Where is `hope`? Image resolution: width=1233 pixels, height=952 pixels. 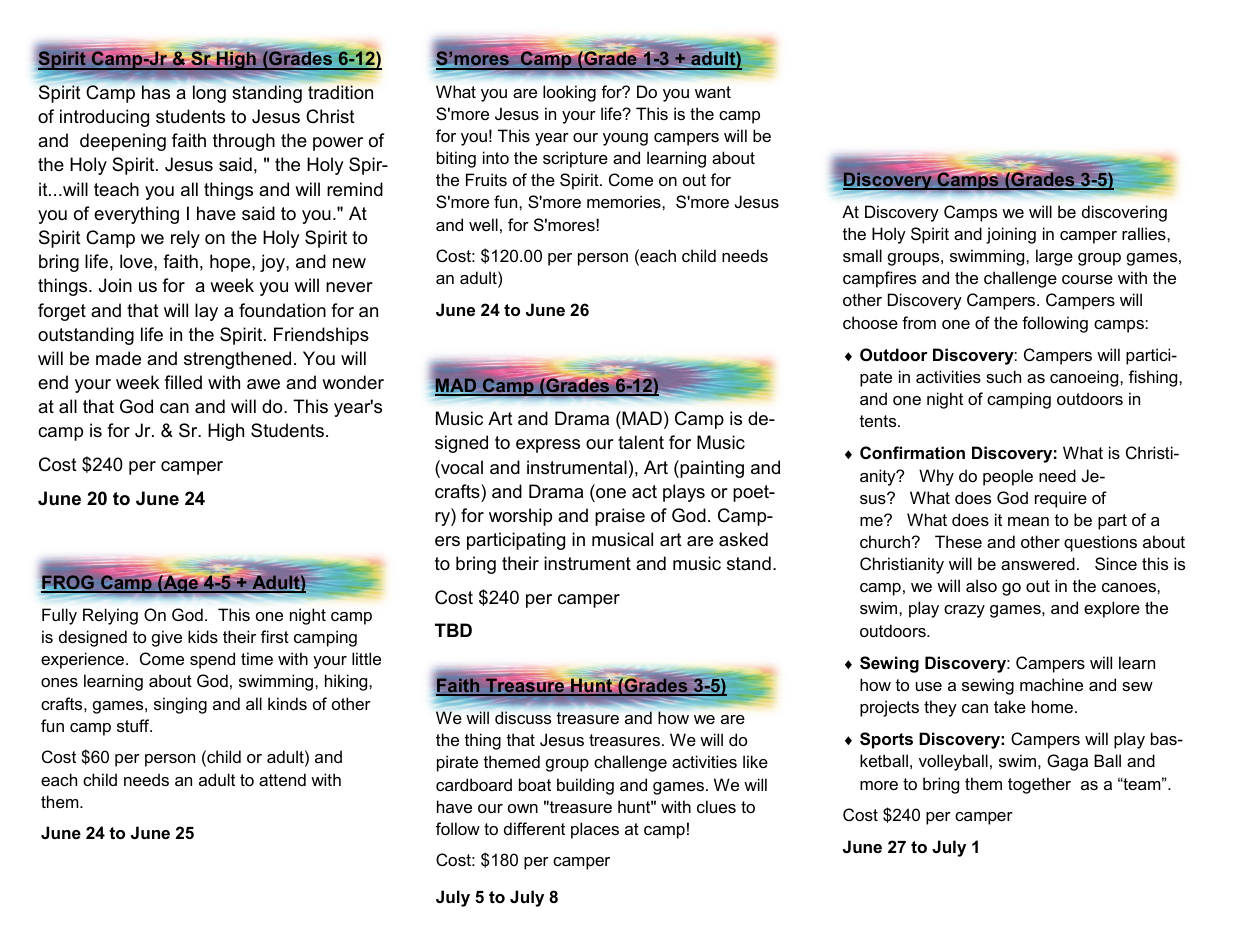 hope is located at coordinates (231, 263).
